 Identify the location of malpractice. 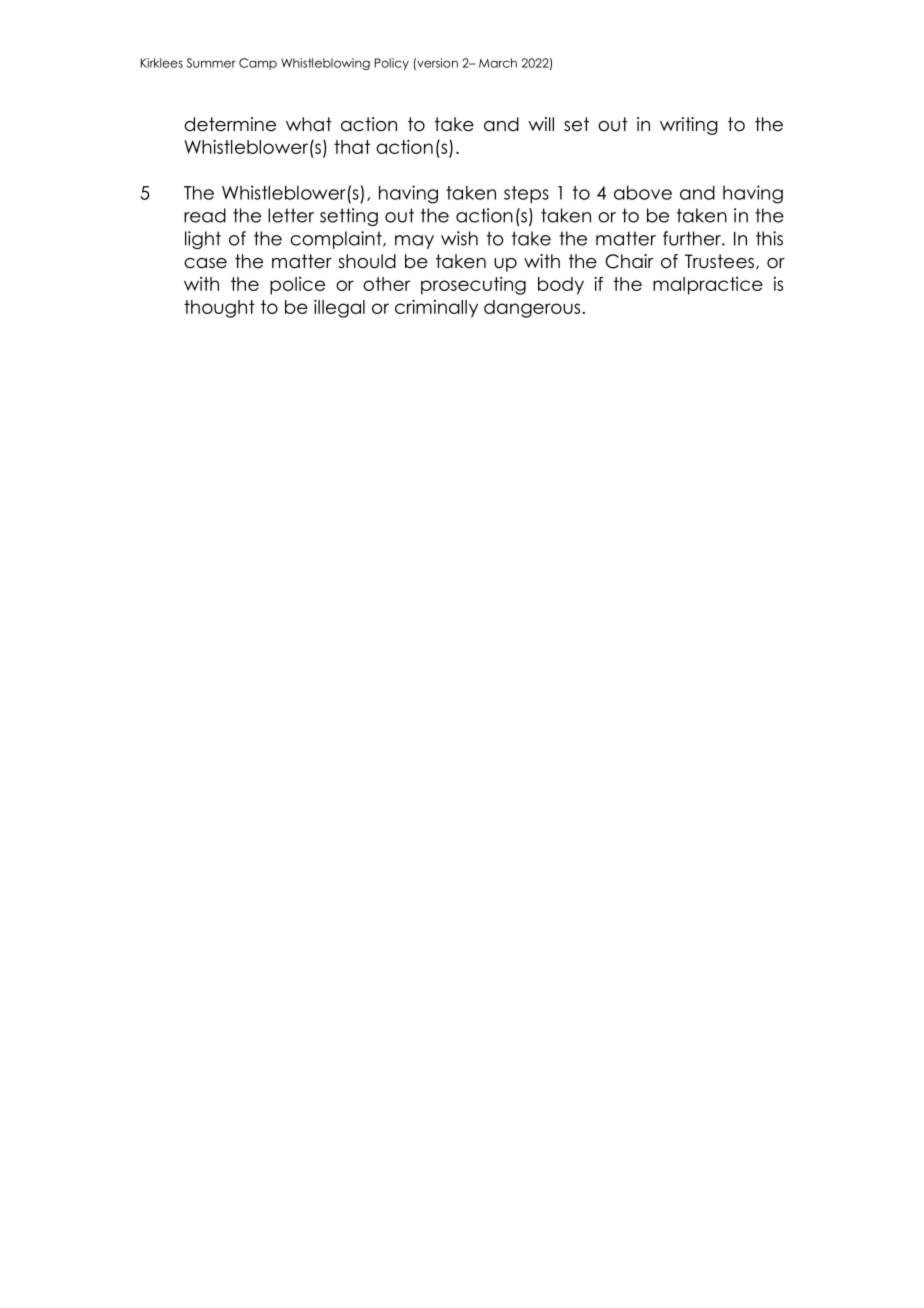
(708, 286).
